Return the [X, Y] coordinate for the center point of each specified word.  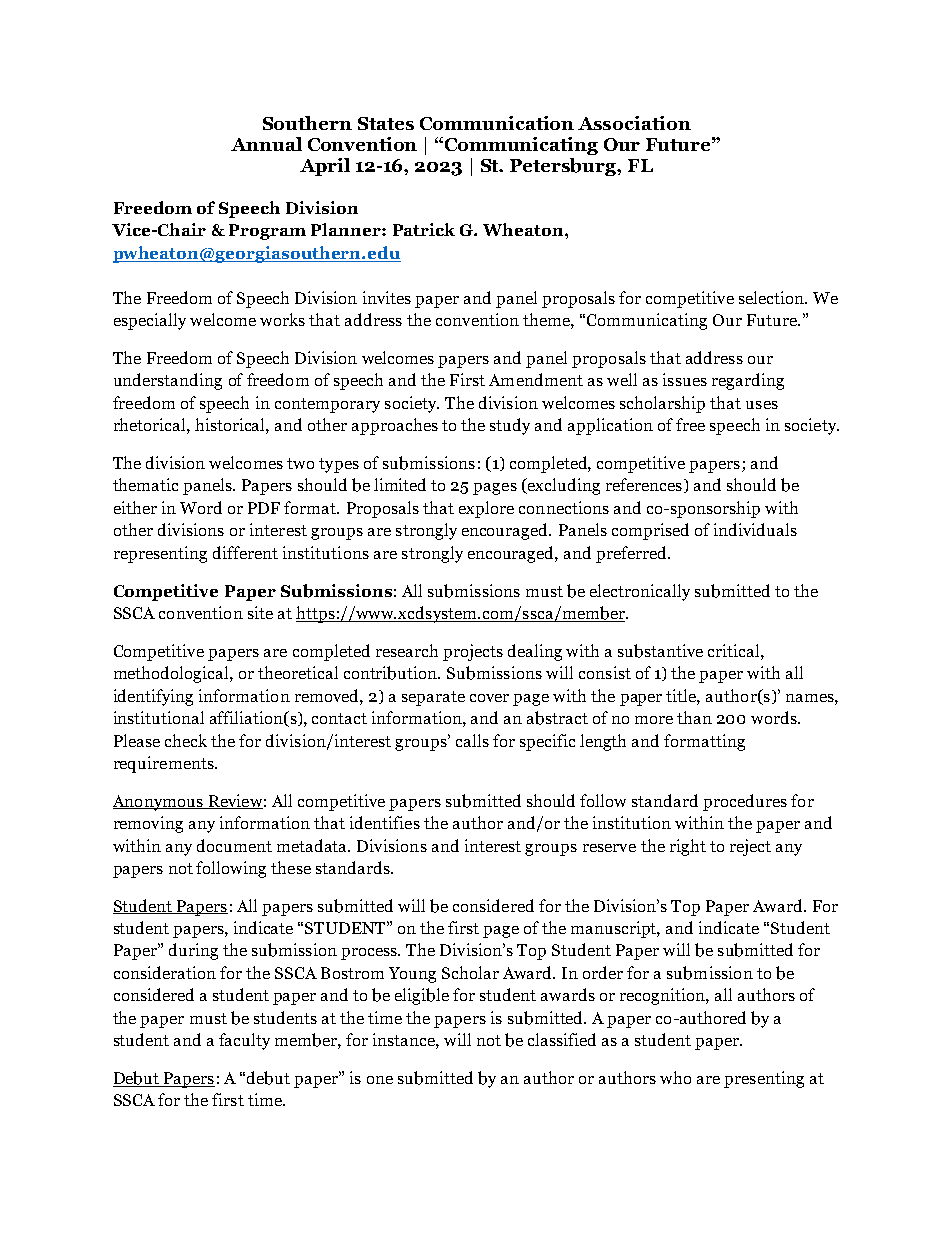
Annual [266, 144]
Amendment [536, 379]
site [260, 612]
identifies [385, 822]
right [688, 847]
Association [634, 123]
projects [473, 652]
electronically [640, 592]
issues [685, 379]
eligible [422, 996]
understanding [168, 381]
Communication [497, 123]
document [234, 845]
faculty [244, 1041]
